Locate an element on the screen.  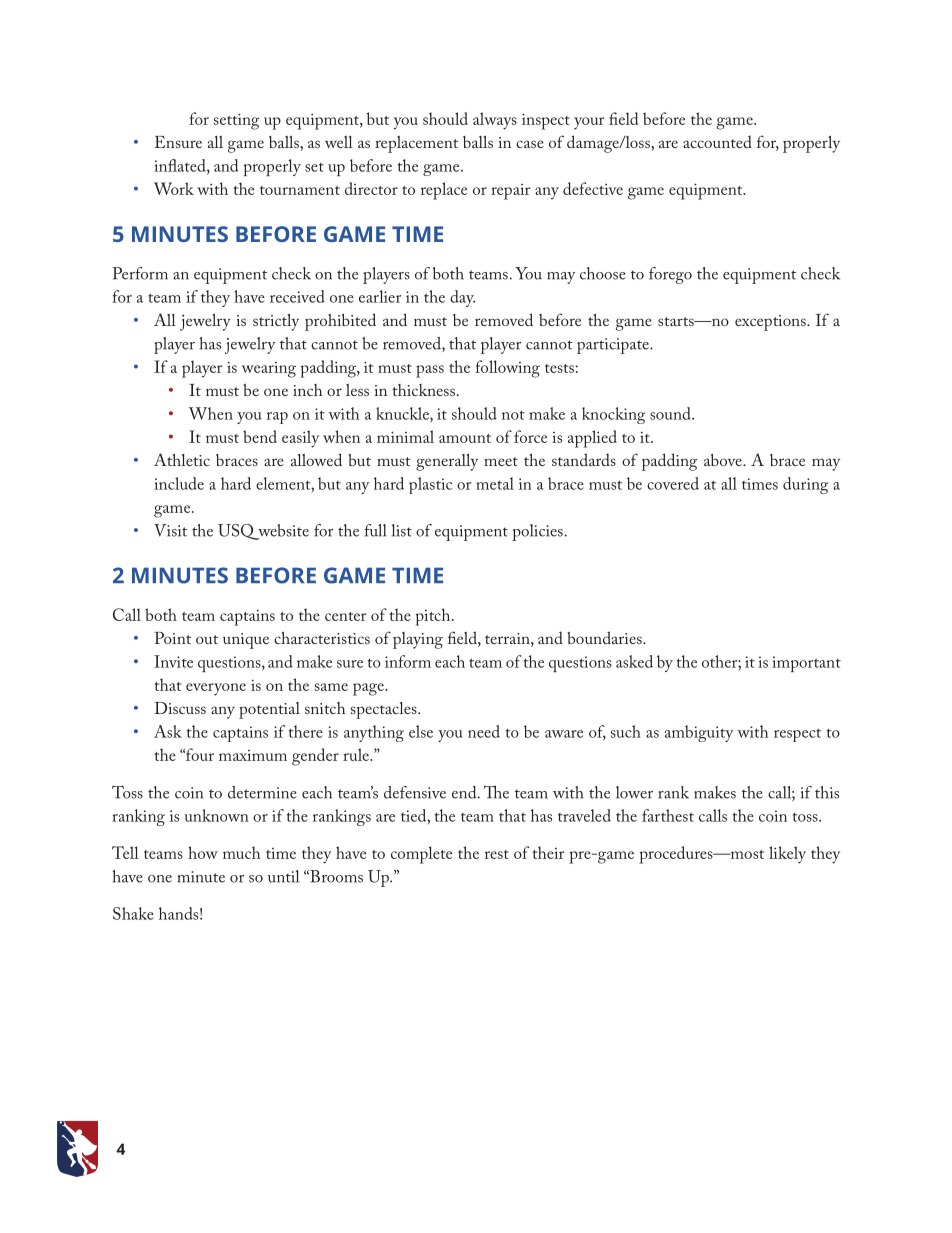
need is located at coordinates (484, 731).
